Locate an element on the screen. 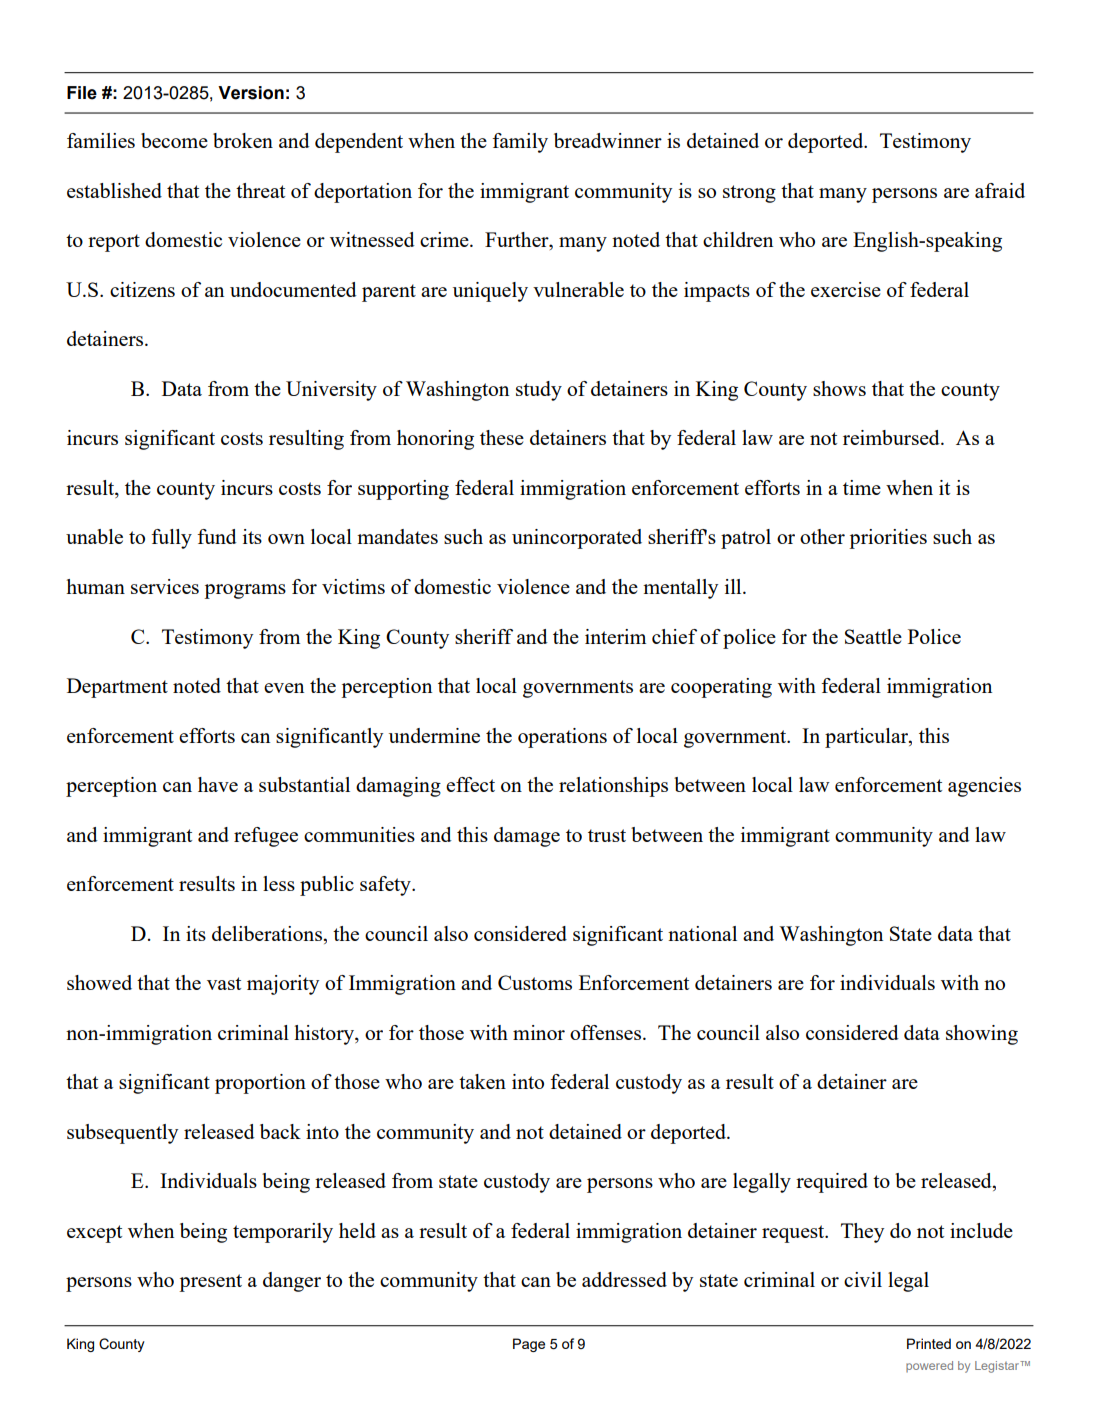  Page is located at coordinates (529, 1345).
